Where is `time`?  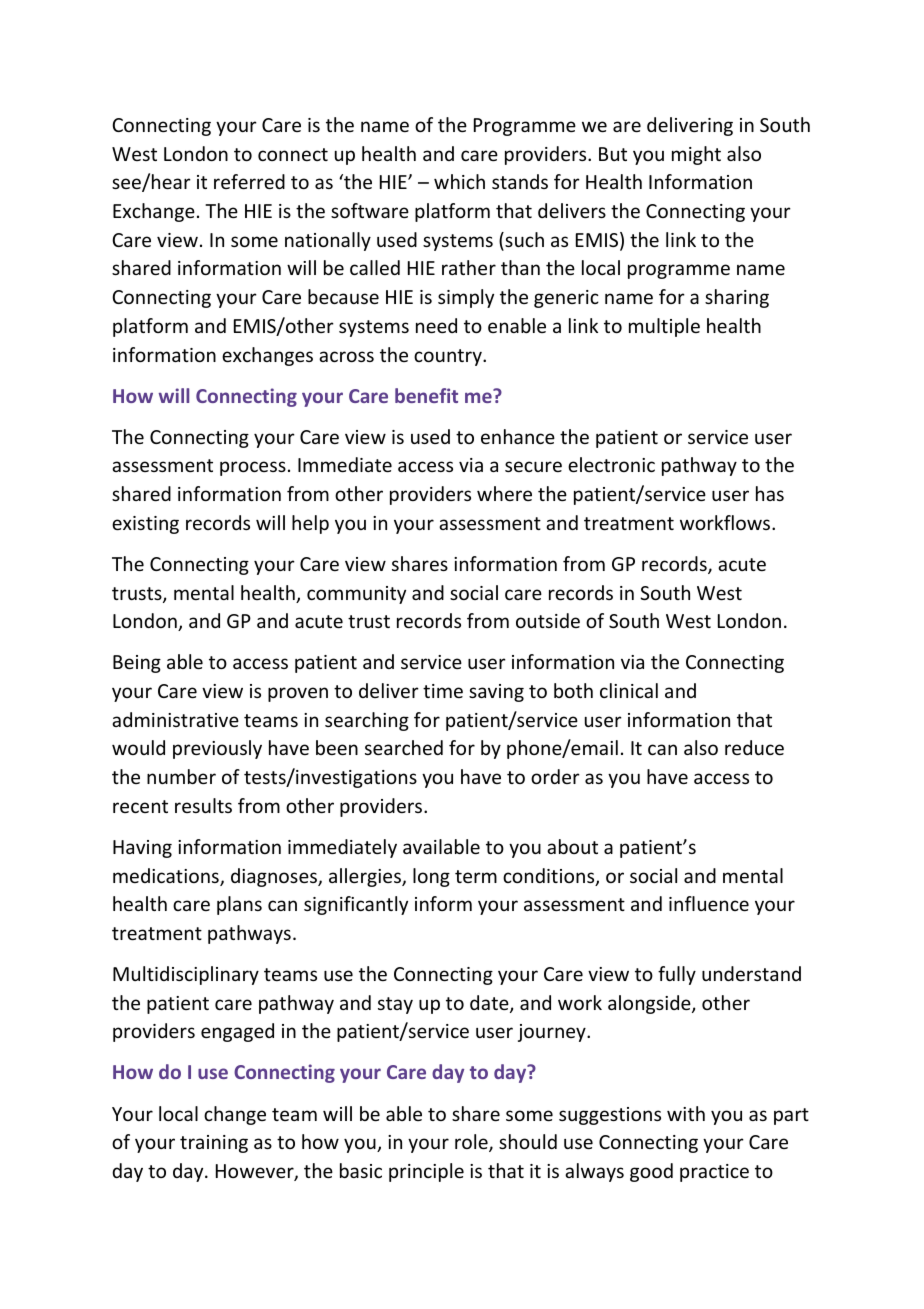
time is located at coordinates (443, 691).
